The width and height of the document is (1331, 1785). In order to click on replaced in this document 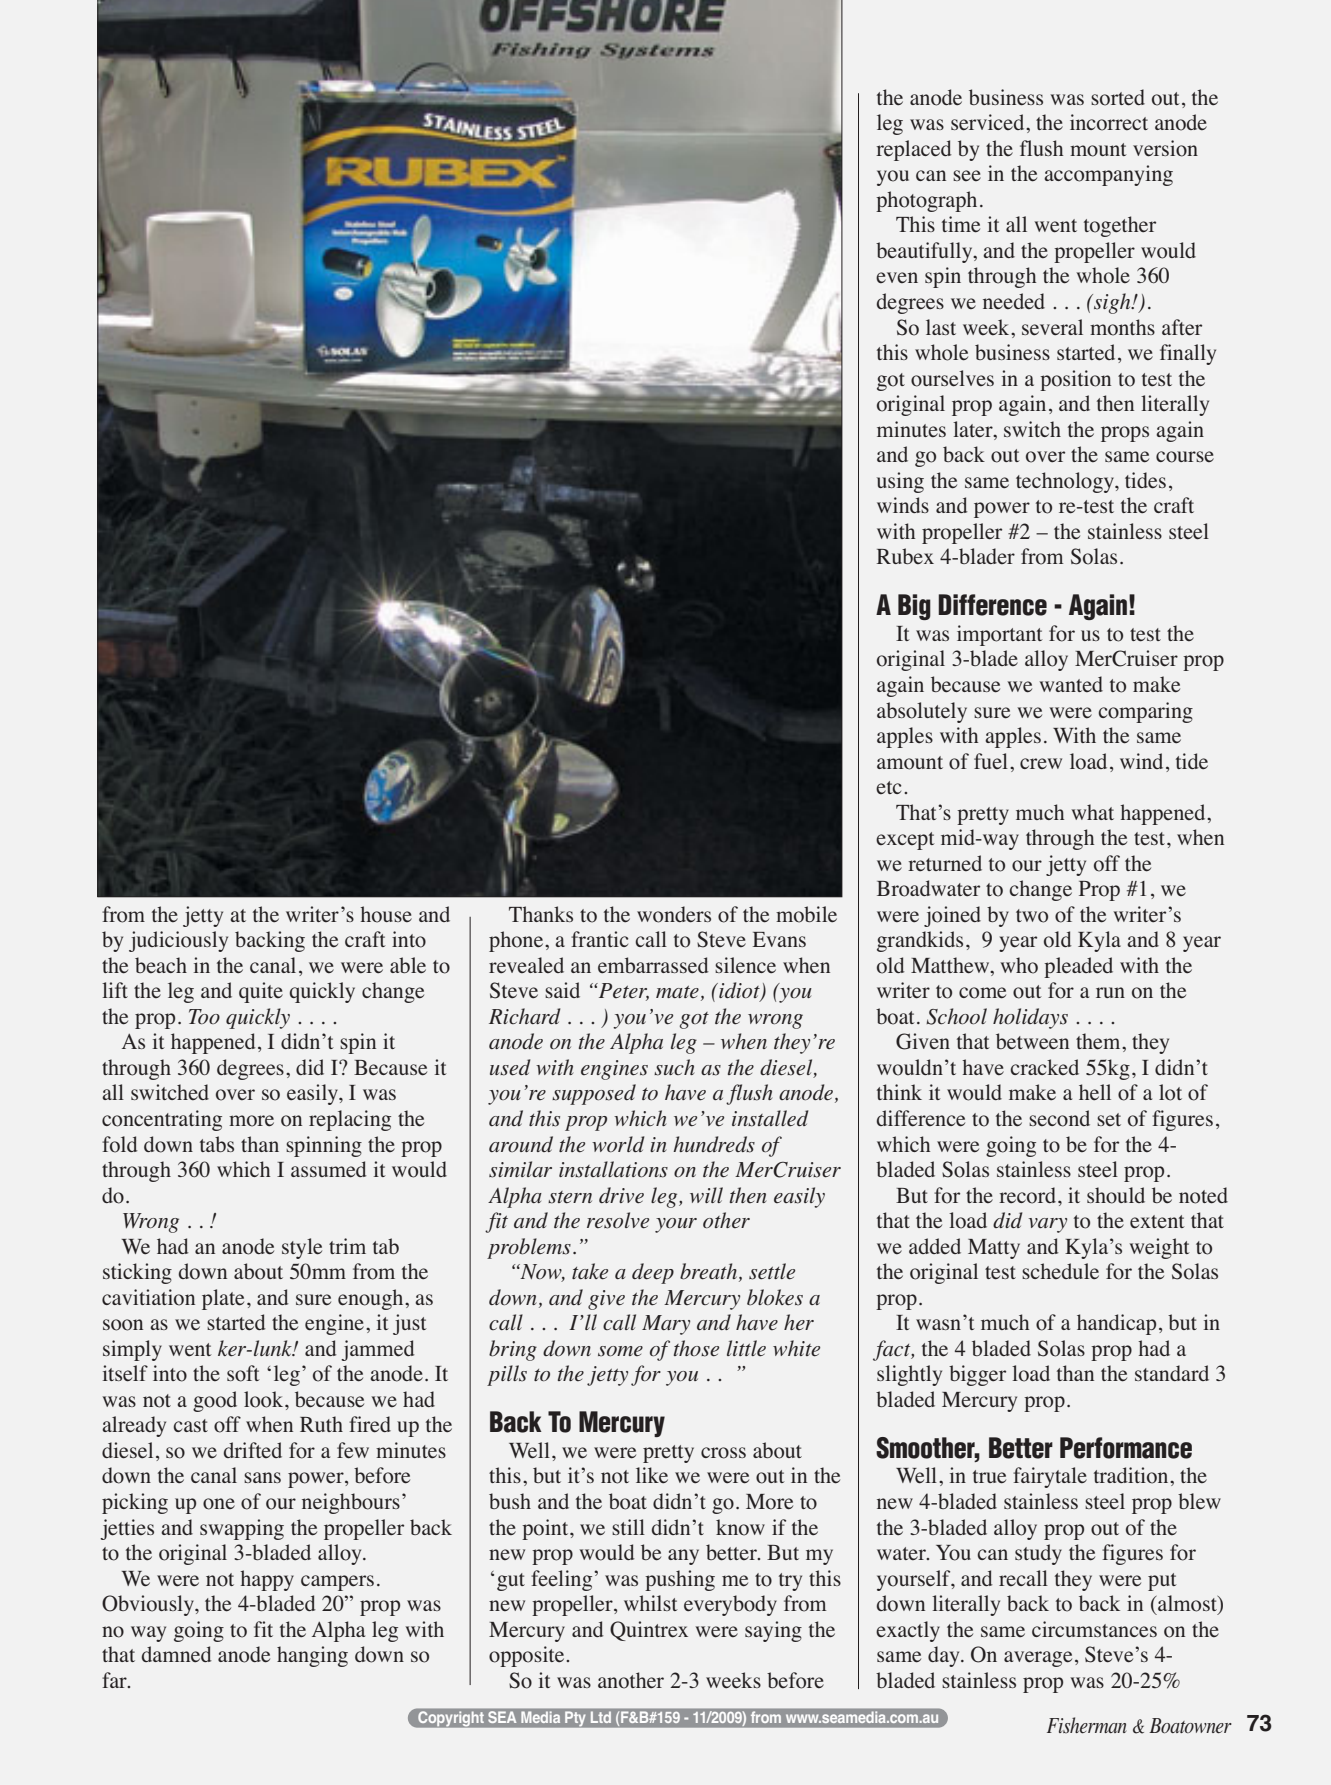, I will do `click(914, 150)`.
